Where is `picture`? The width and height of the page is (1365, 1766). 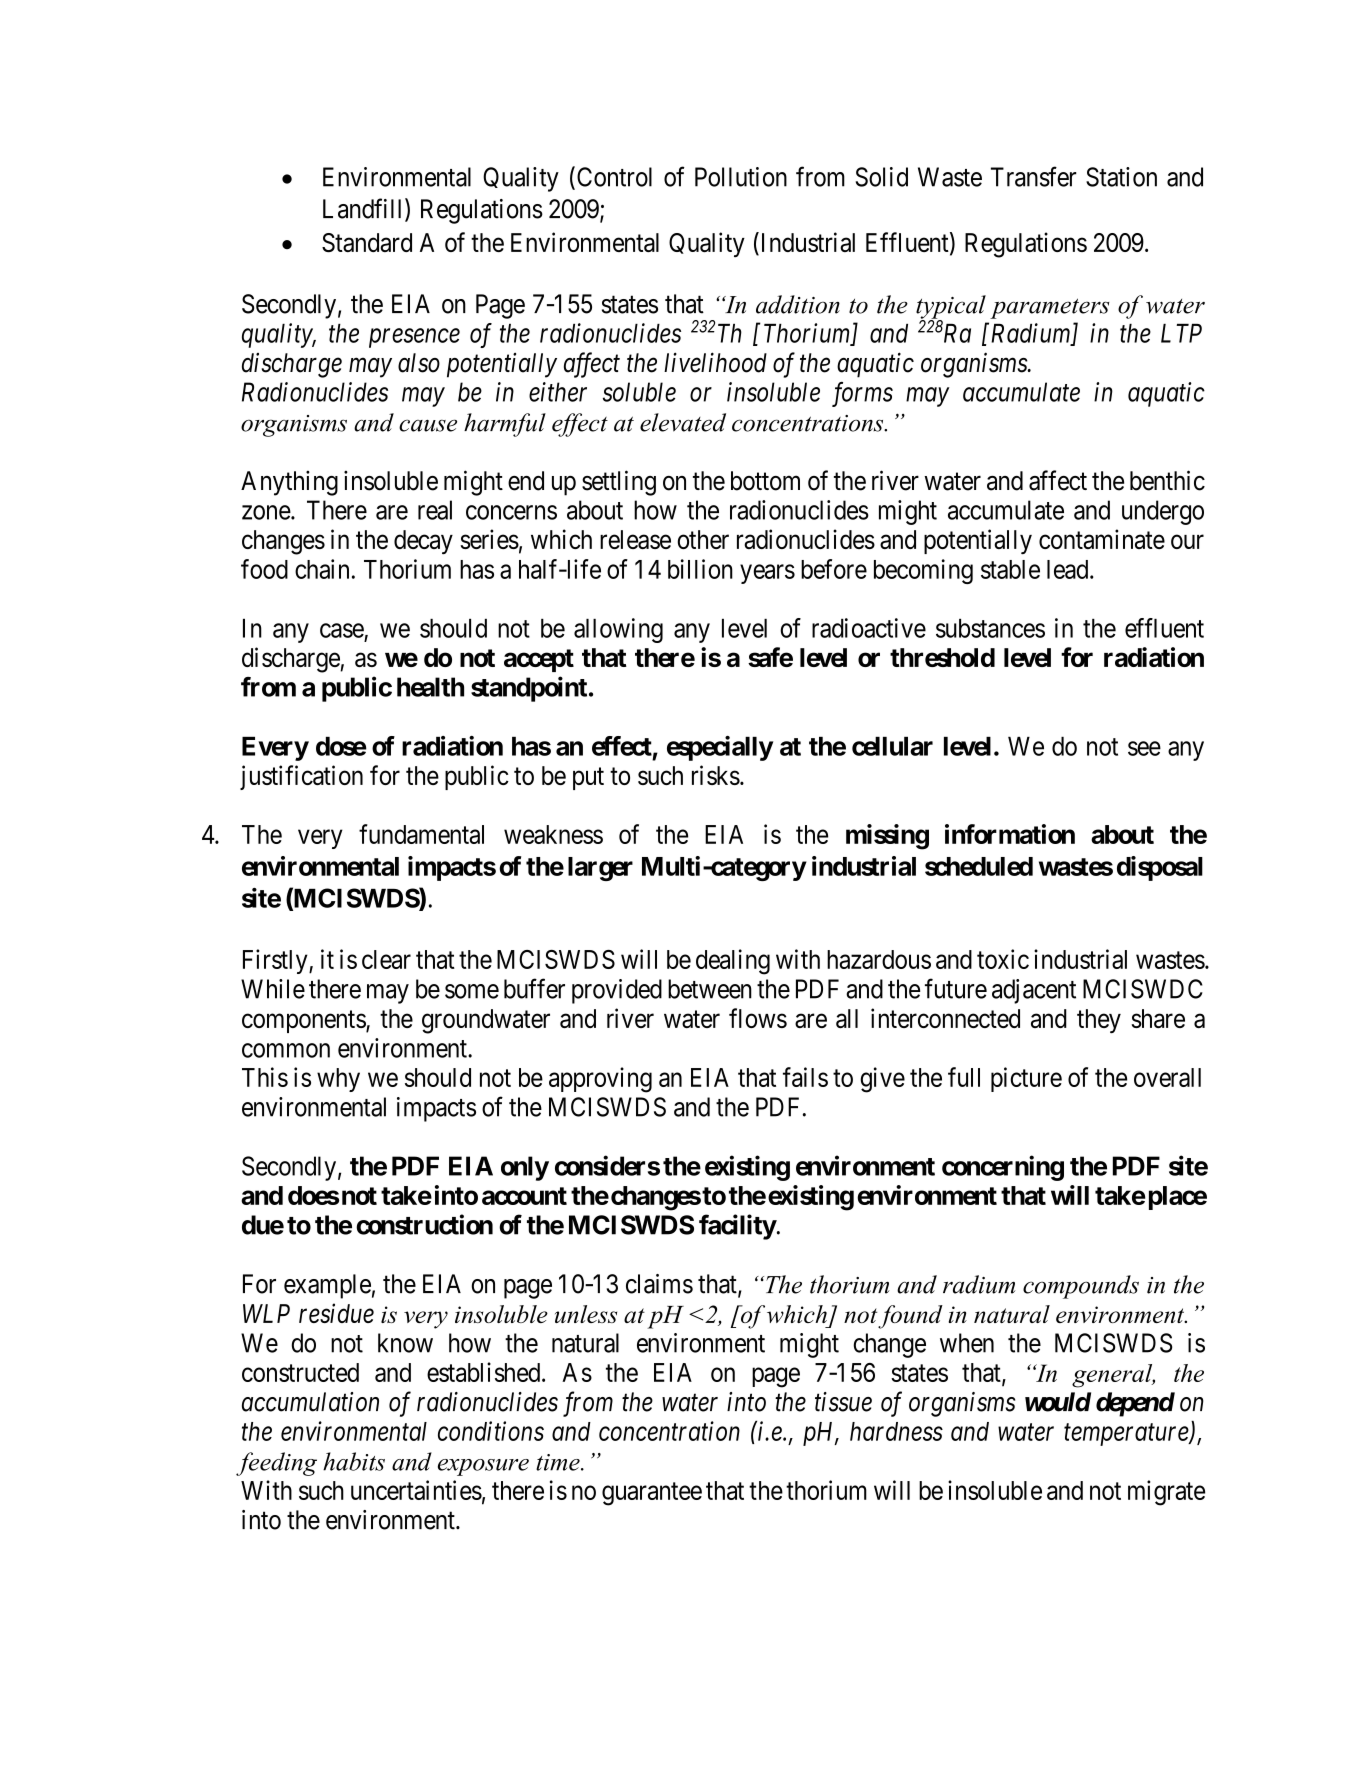
picture is located at coordinates (1026, 1079).
